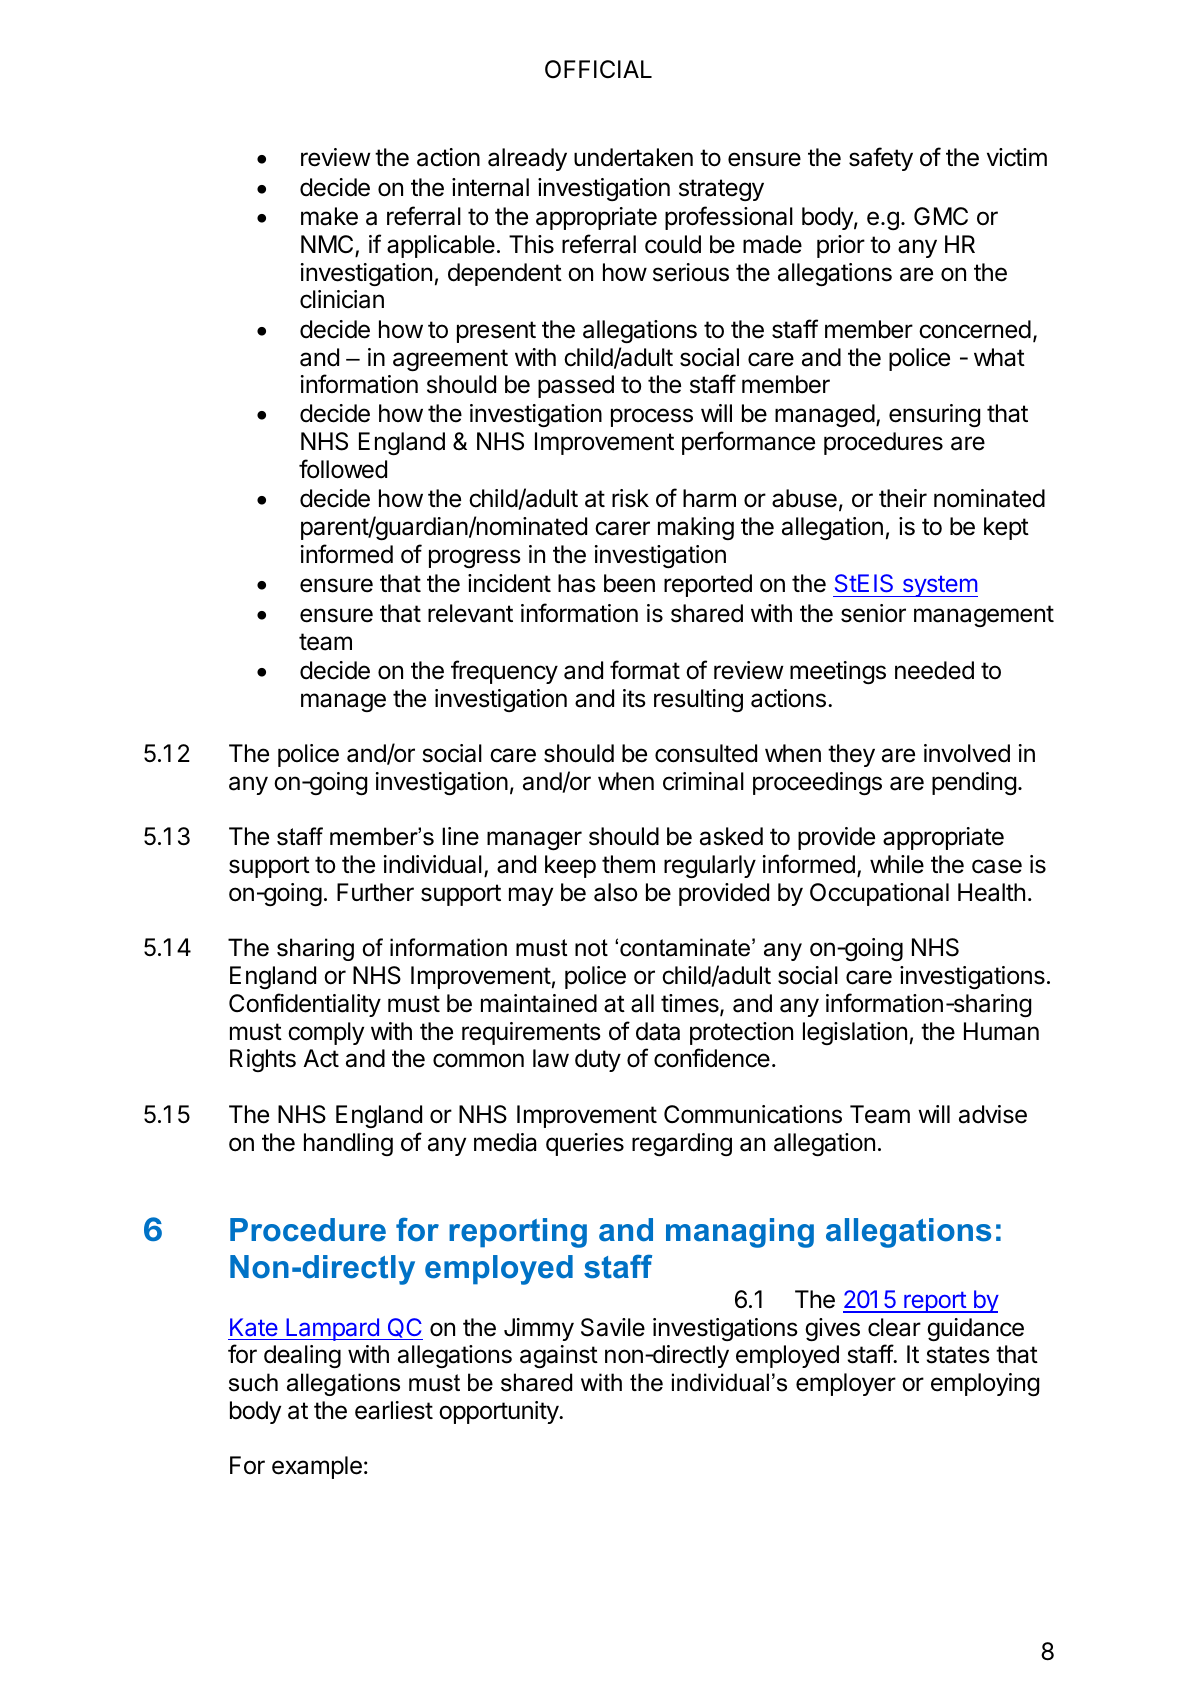  What do you see at coordinates (348, 1144) in the page?
I see `handling` at bounding box center [348, 1144].
